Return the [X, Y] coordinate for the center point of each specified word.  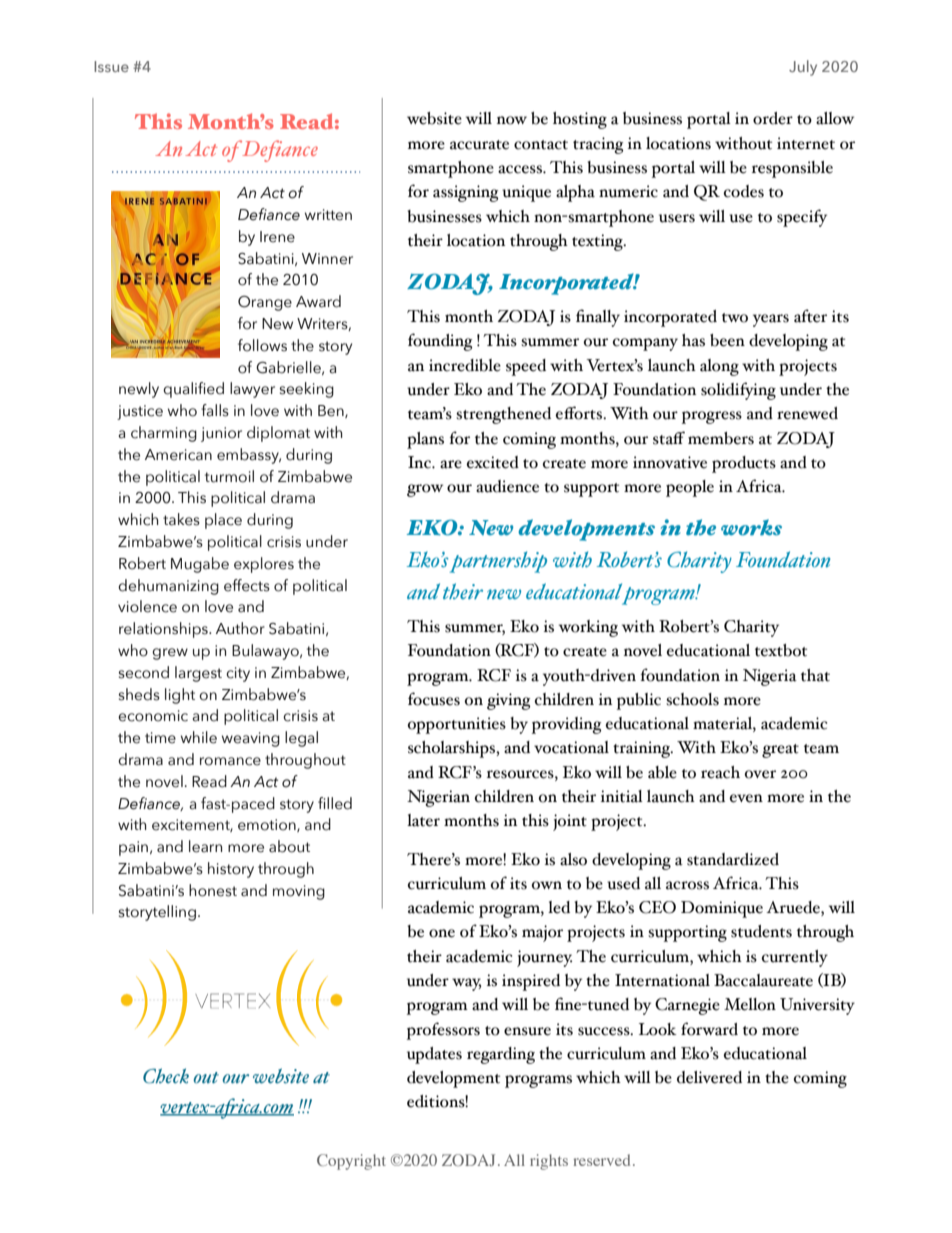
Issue [111, 66]
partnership [498, 562]
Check [166, 1076]
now [512, 120]
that [815, 675]
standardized [733, 859]
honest [213, 890]
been [727, 340]
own [547, 885]
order [773, 118]
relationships [164, 630]
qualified [193, 390]
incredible [465, 365]
